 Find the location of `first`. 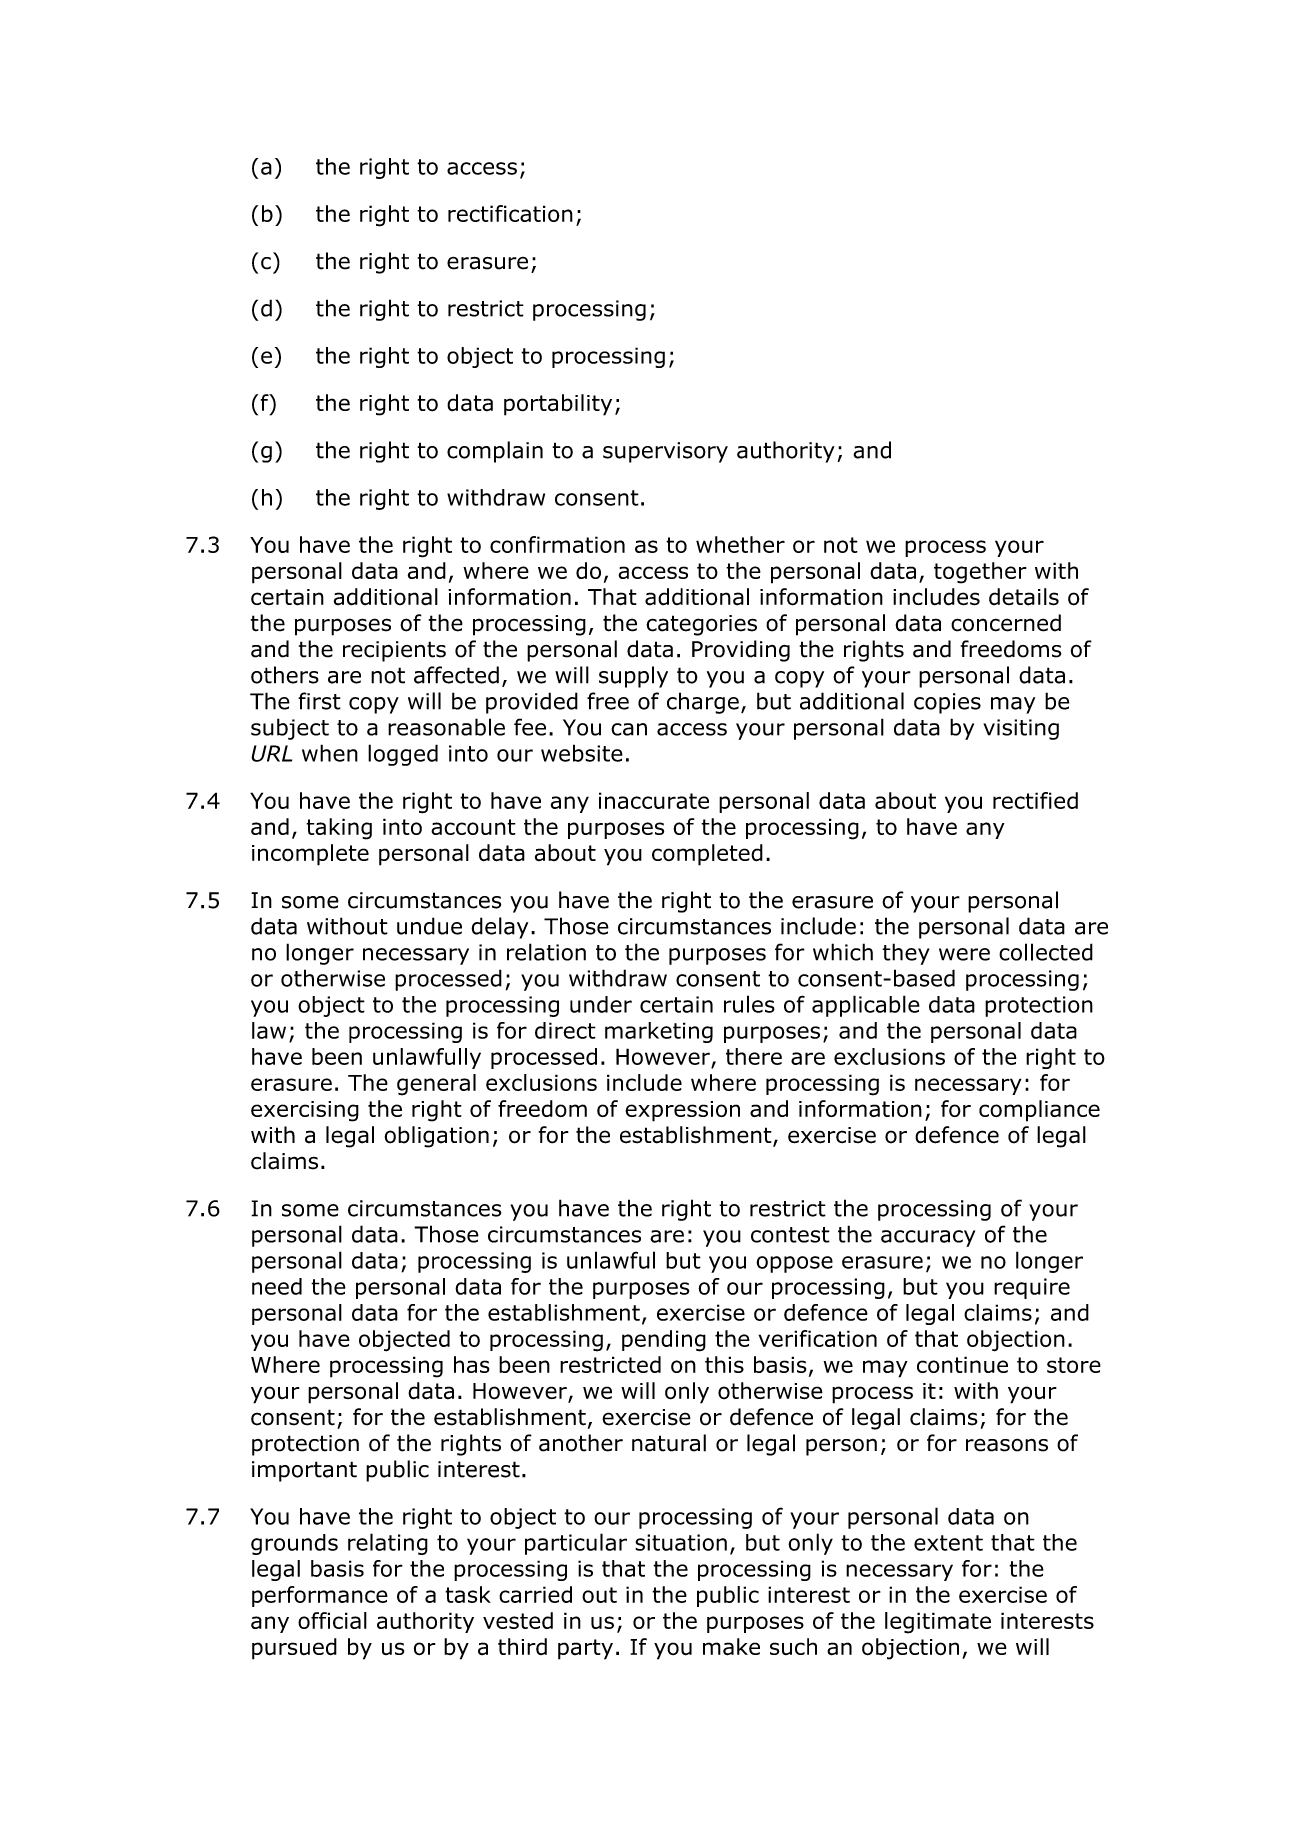

first is located at coordinates (319, 701).
